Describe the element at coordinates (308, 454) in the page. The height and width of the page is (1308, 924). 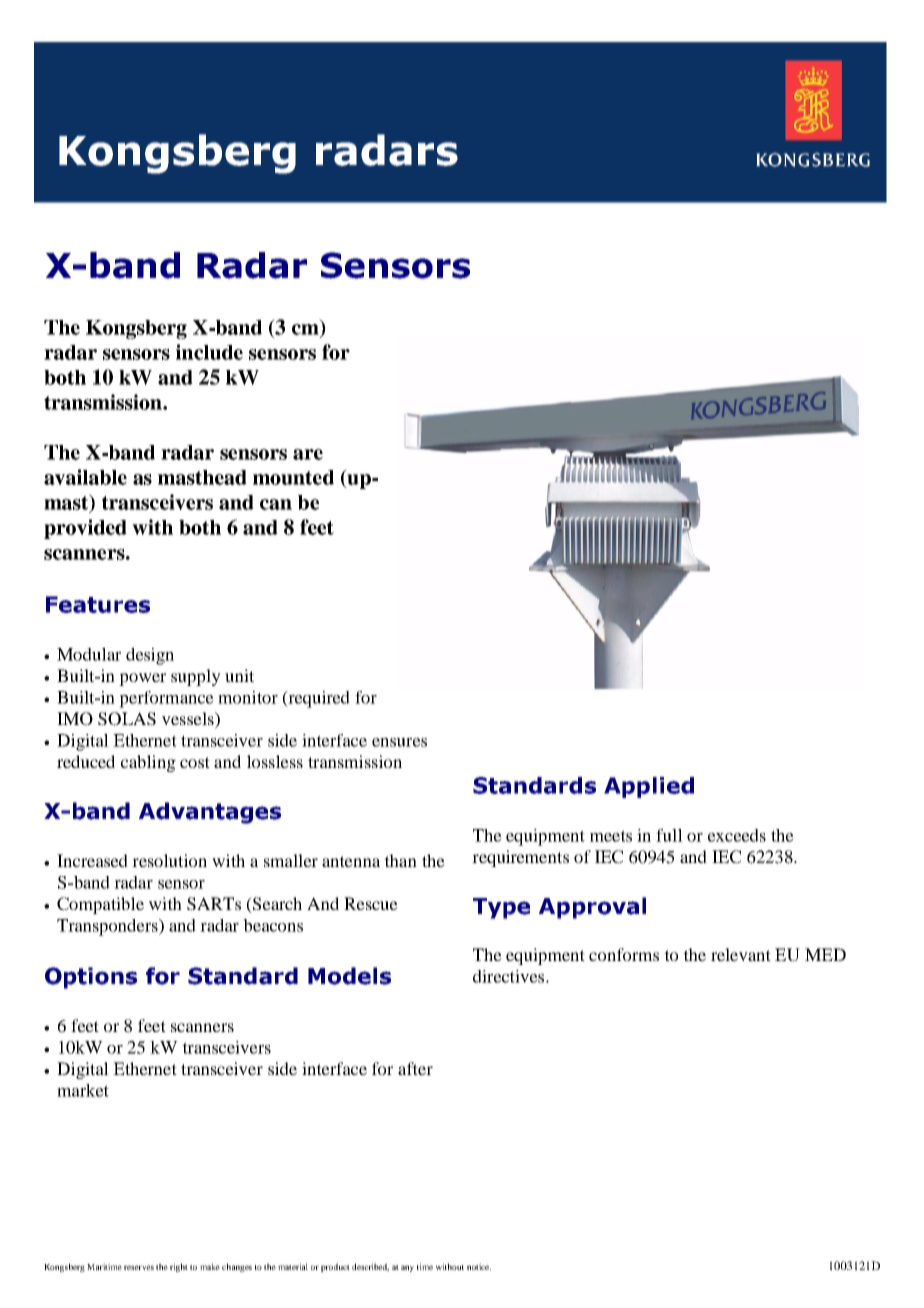
I see `are` at that location.
